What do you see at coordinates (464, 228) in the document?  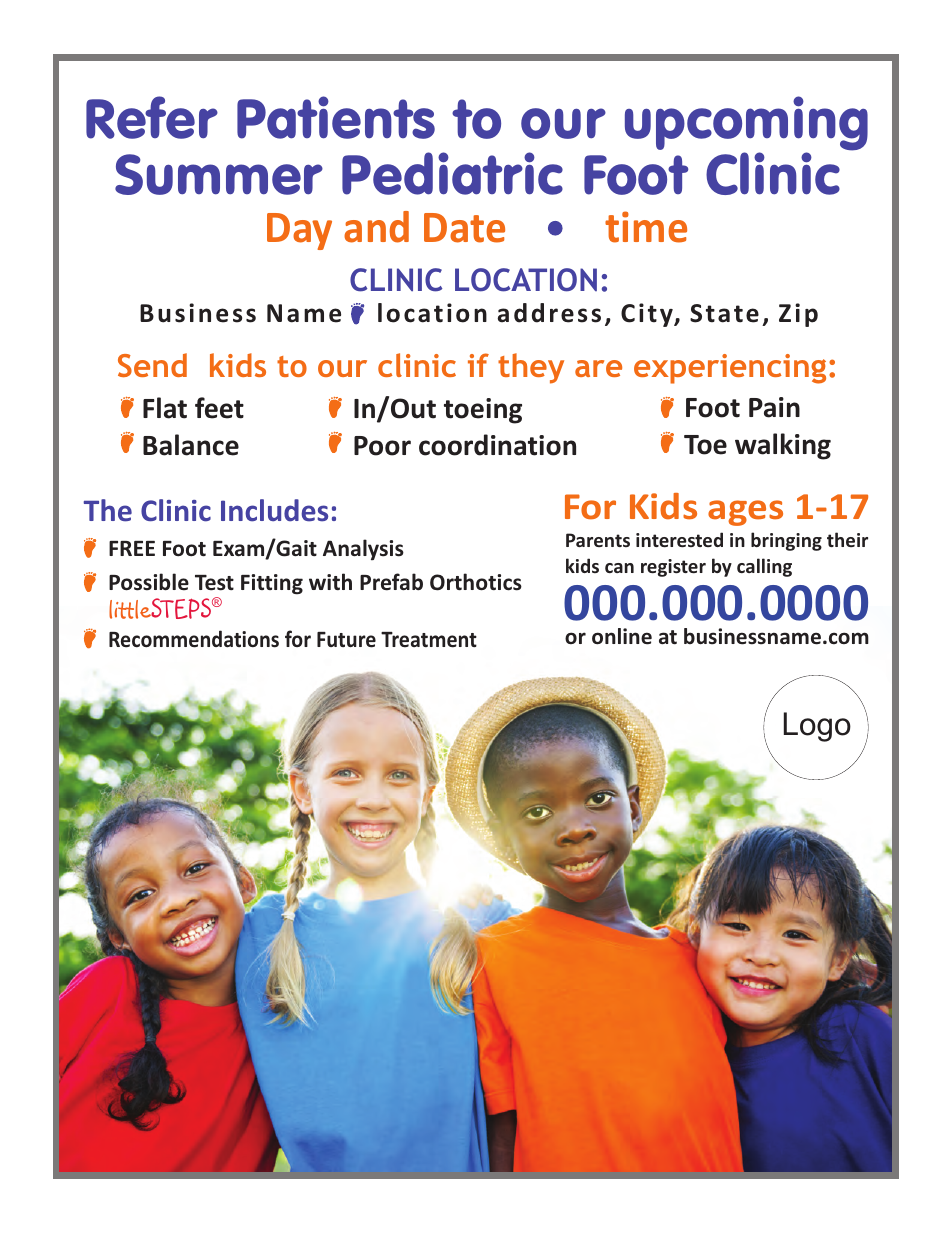 I see `Date` at bounding box center [464, 228].
